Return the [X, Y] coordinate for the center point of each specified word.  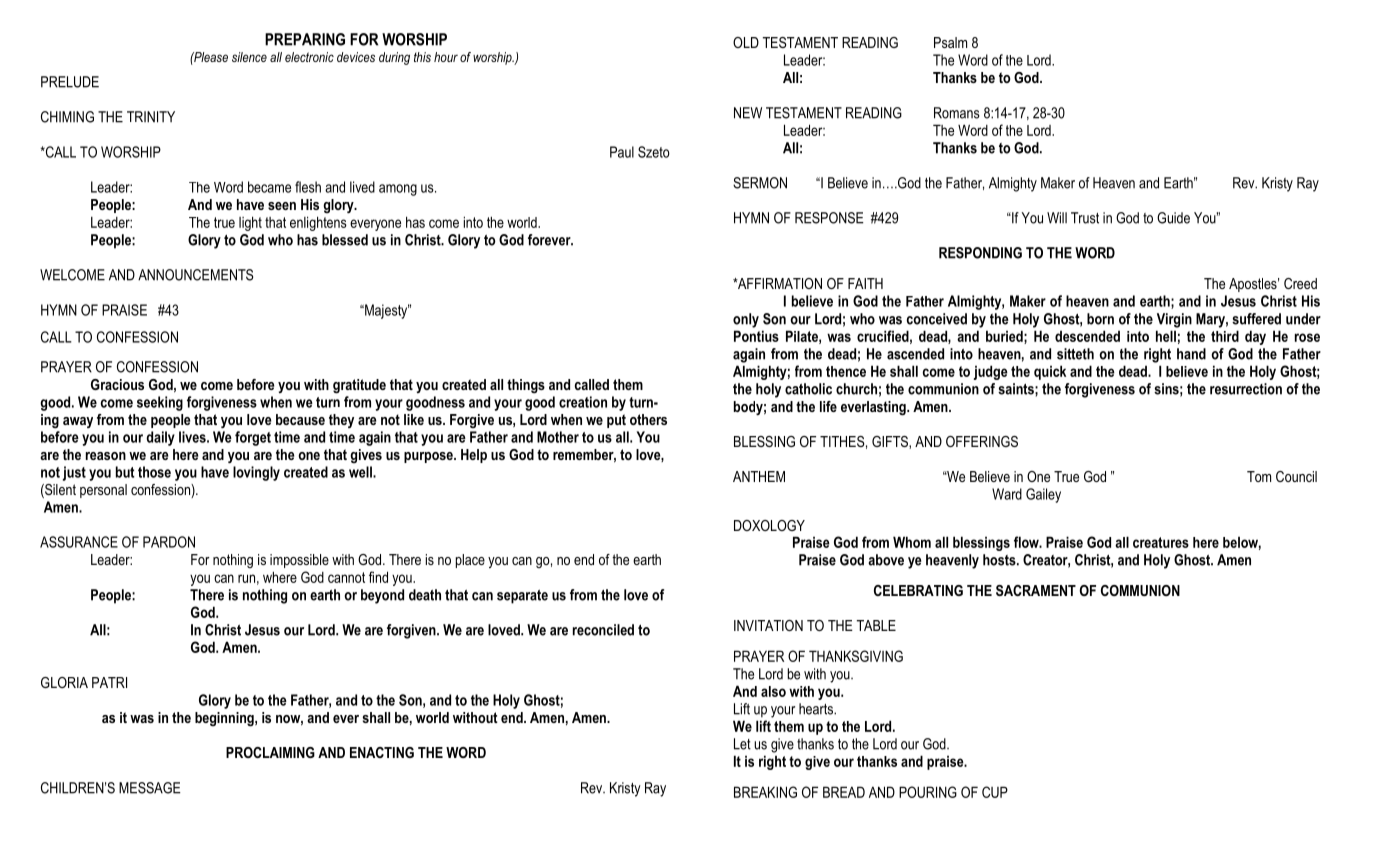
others [648, 419]
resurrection [1246, 389]
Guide [1173, 218]
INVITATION [768, 625]
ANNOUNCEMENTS [195, 275]
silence [249, 57]
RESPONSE [829, 218]
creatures [1161, 542]
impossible [299, 561]
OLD [746, 42]
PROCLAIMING [270, 752]
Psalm [950, 42]
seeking [160, 403]
